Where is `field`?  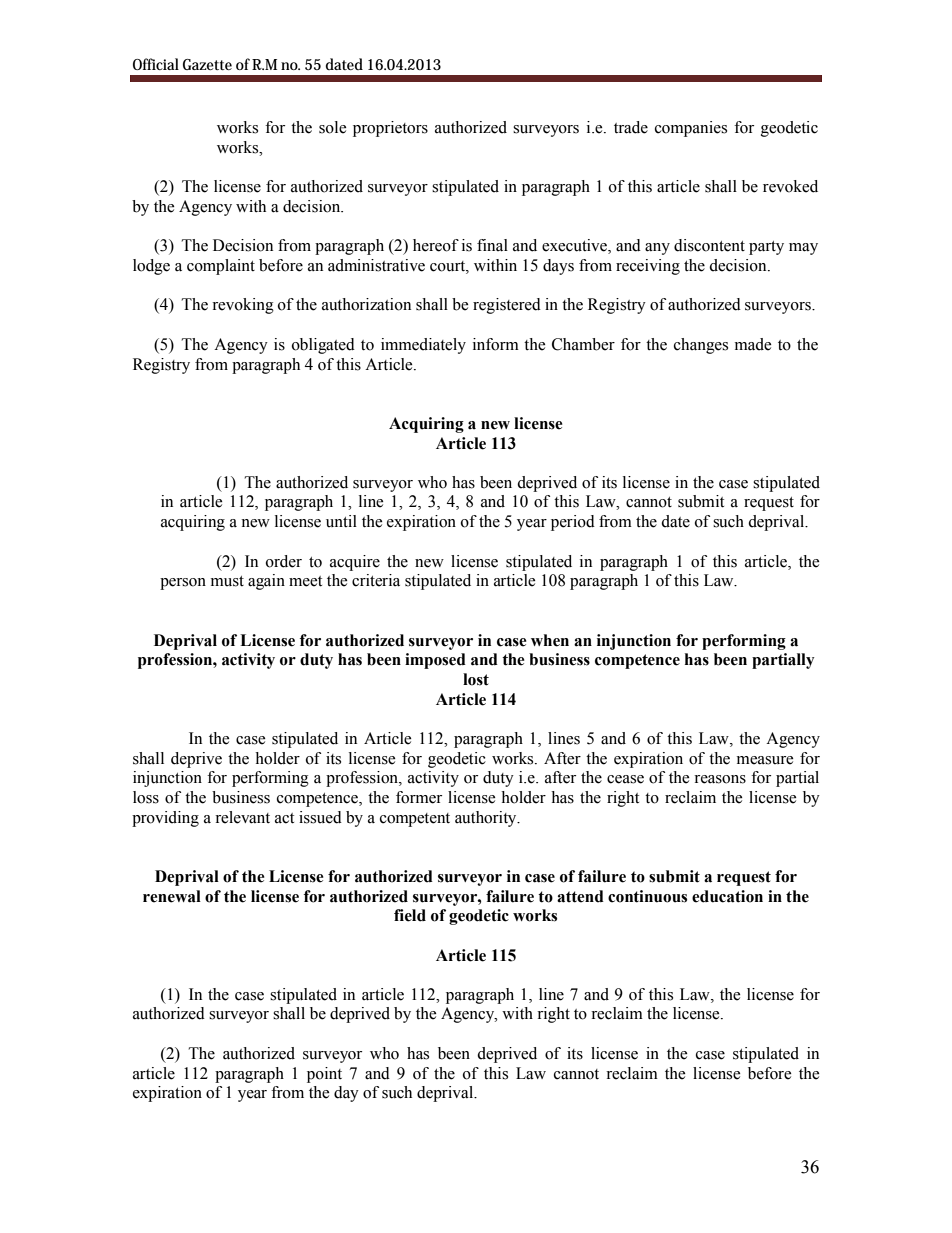 field is located at coordinates (410, 915).
